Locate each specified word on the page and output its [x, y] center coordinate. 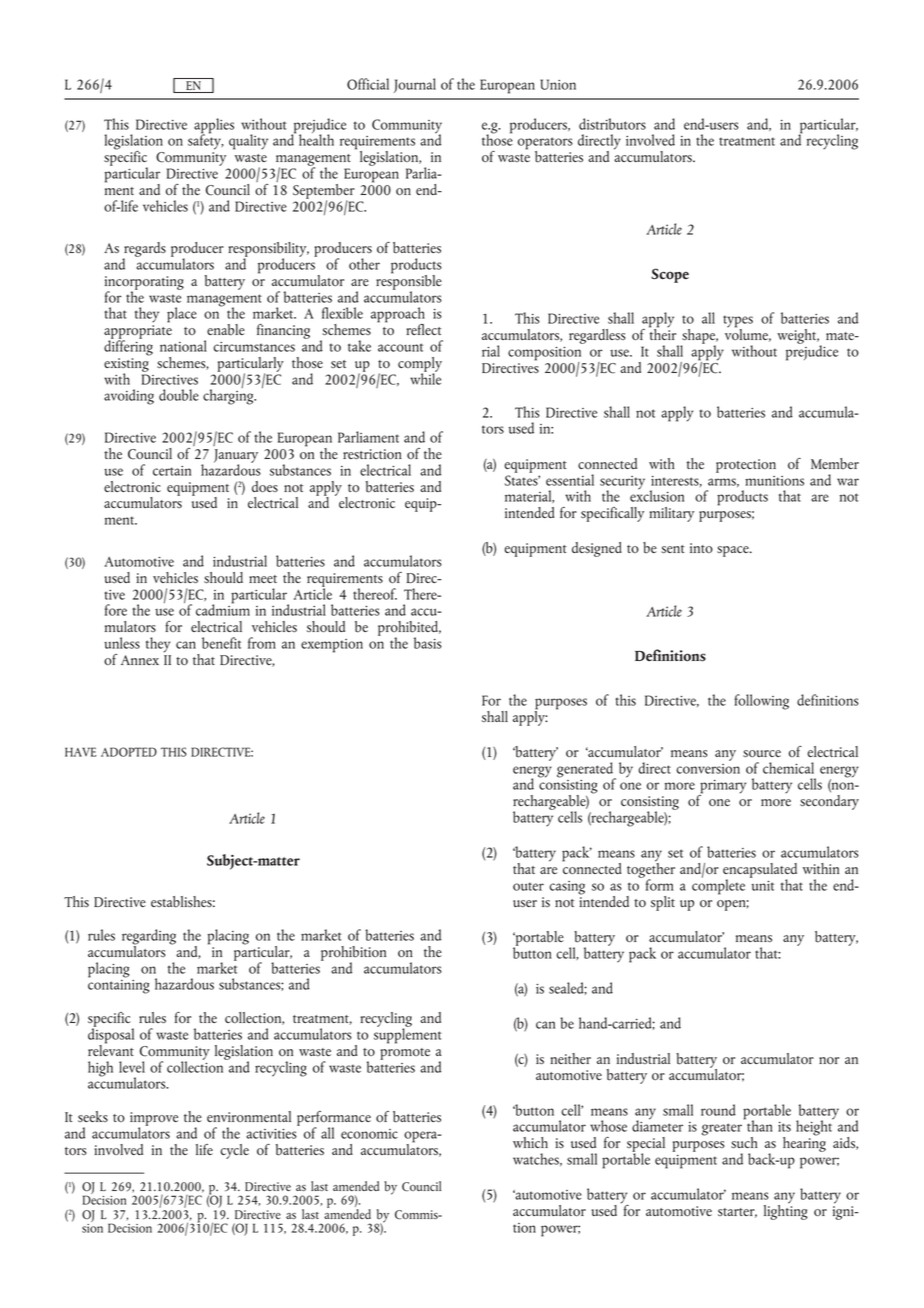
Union [558, 84]
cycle [234, 1151]
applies [214, 126]
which [530, 1142]
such [744, 1142]
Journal [415, 85]
